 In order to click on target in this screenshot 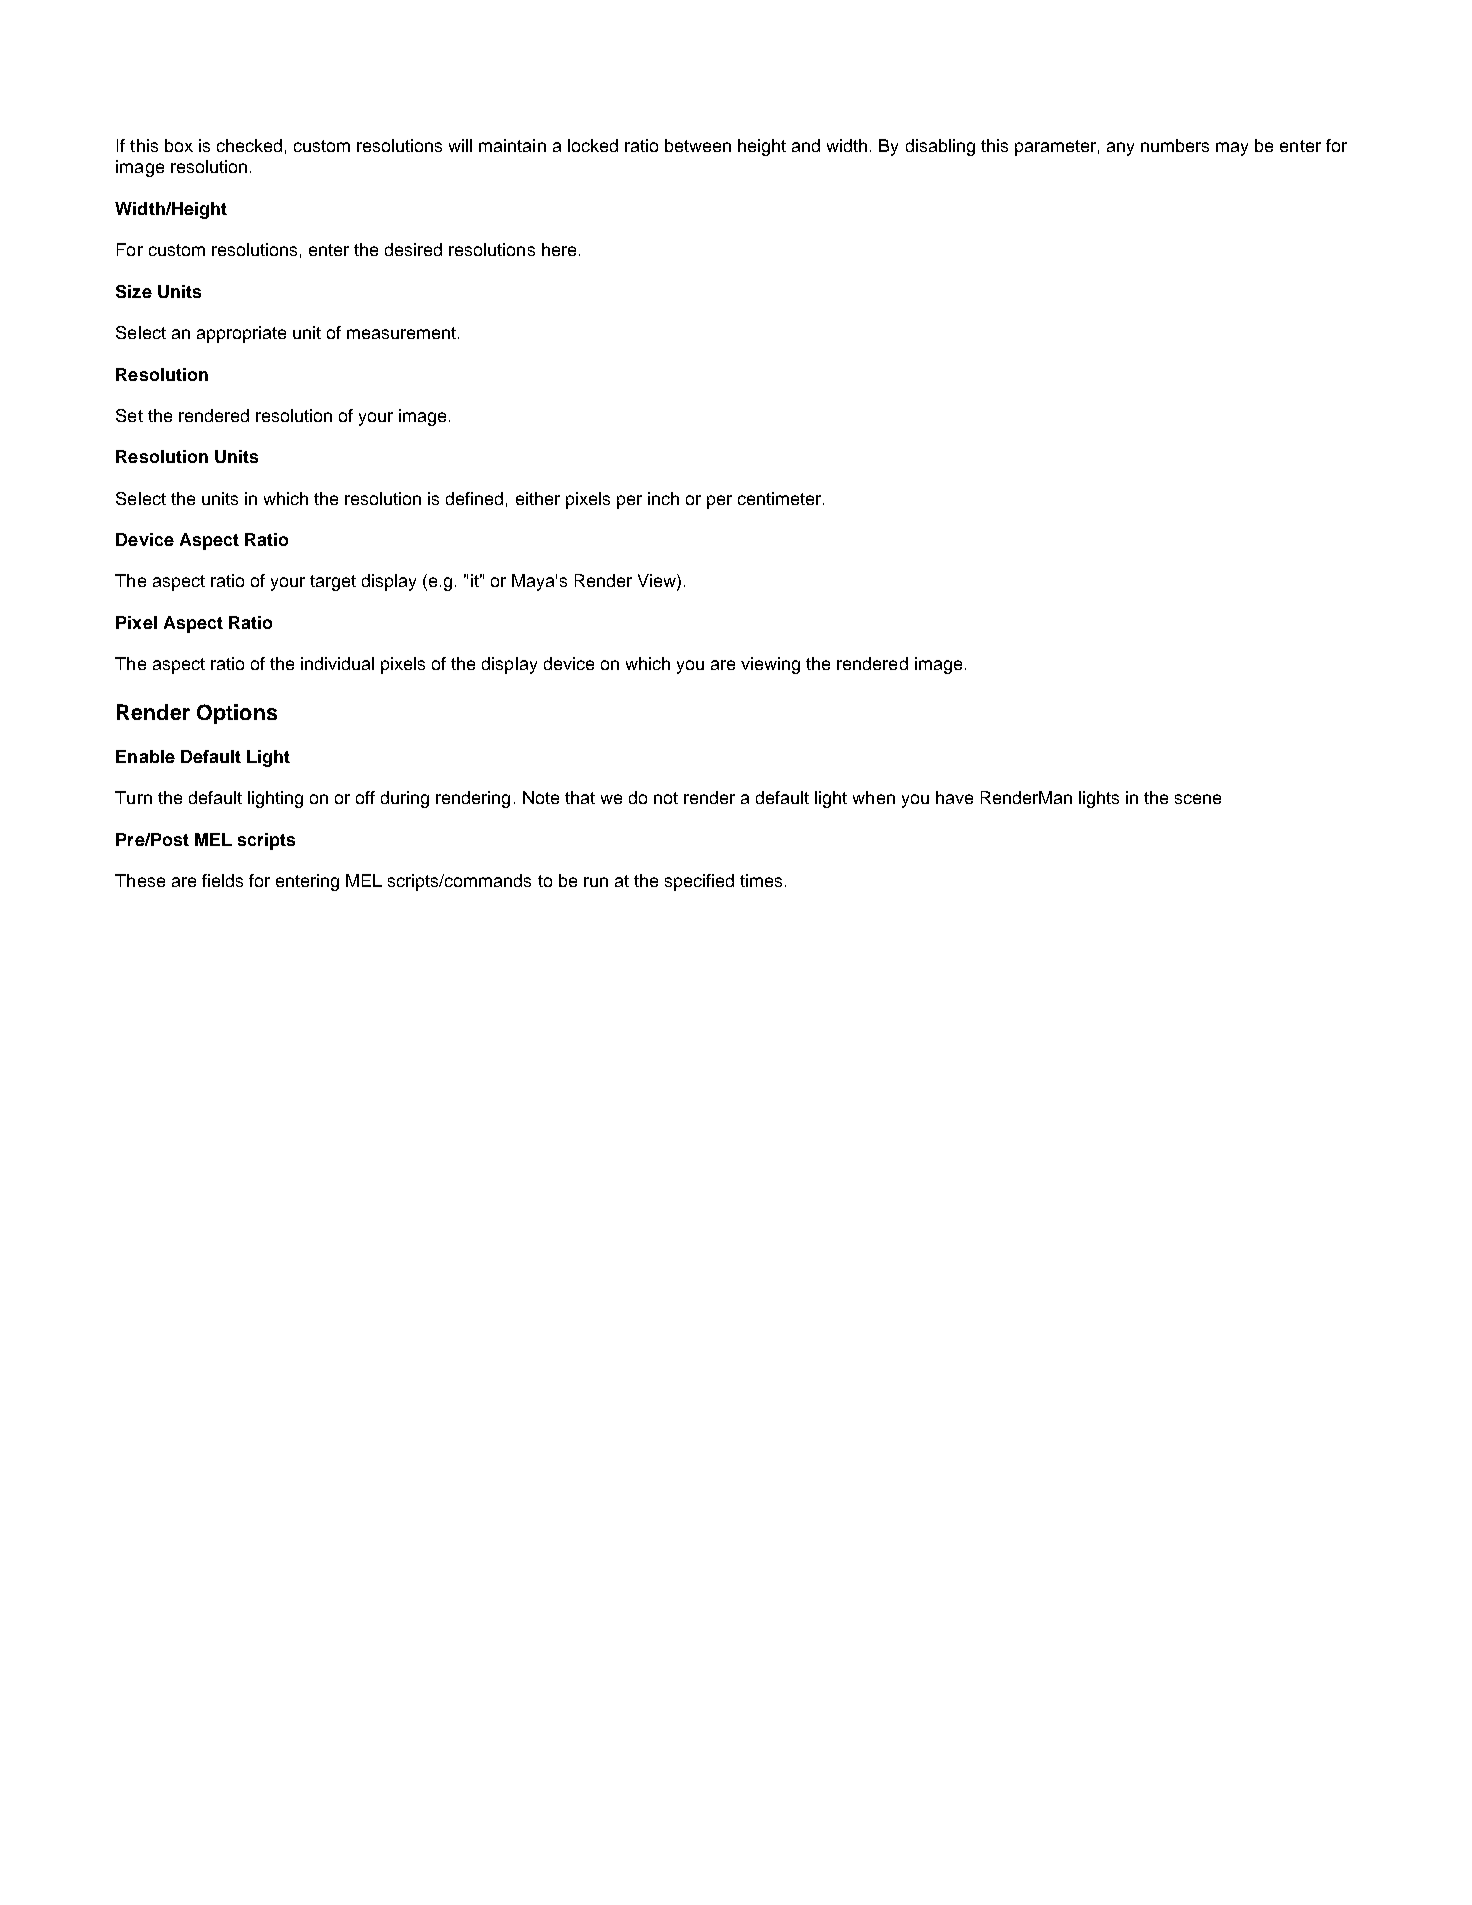, I will do `click(333, 583)`.
